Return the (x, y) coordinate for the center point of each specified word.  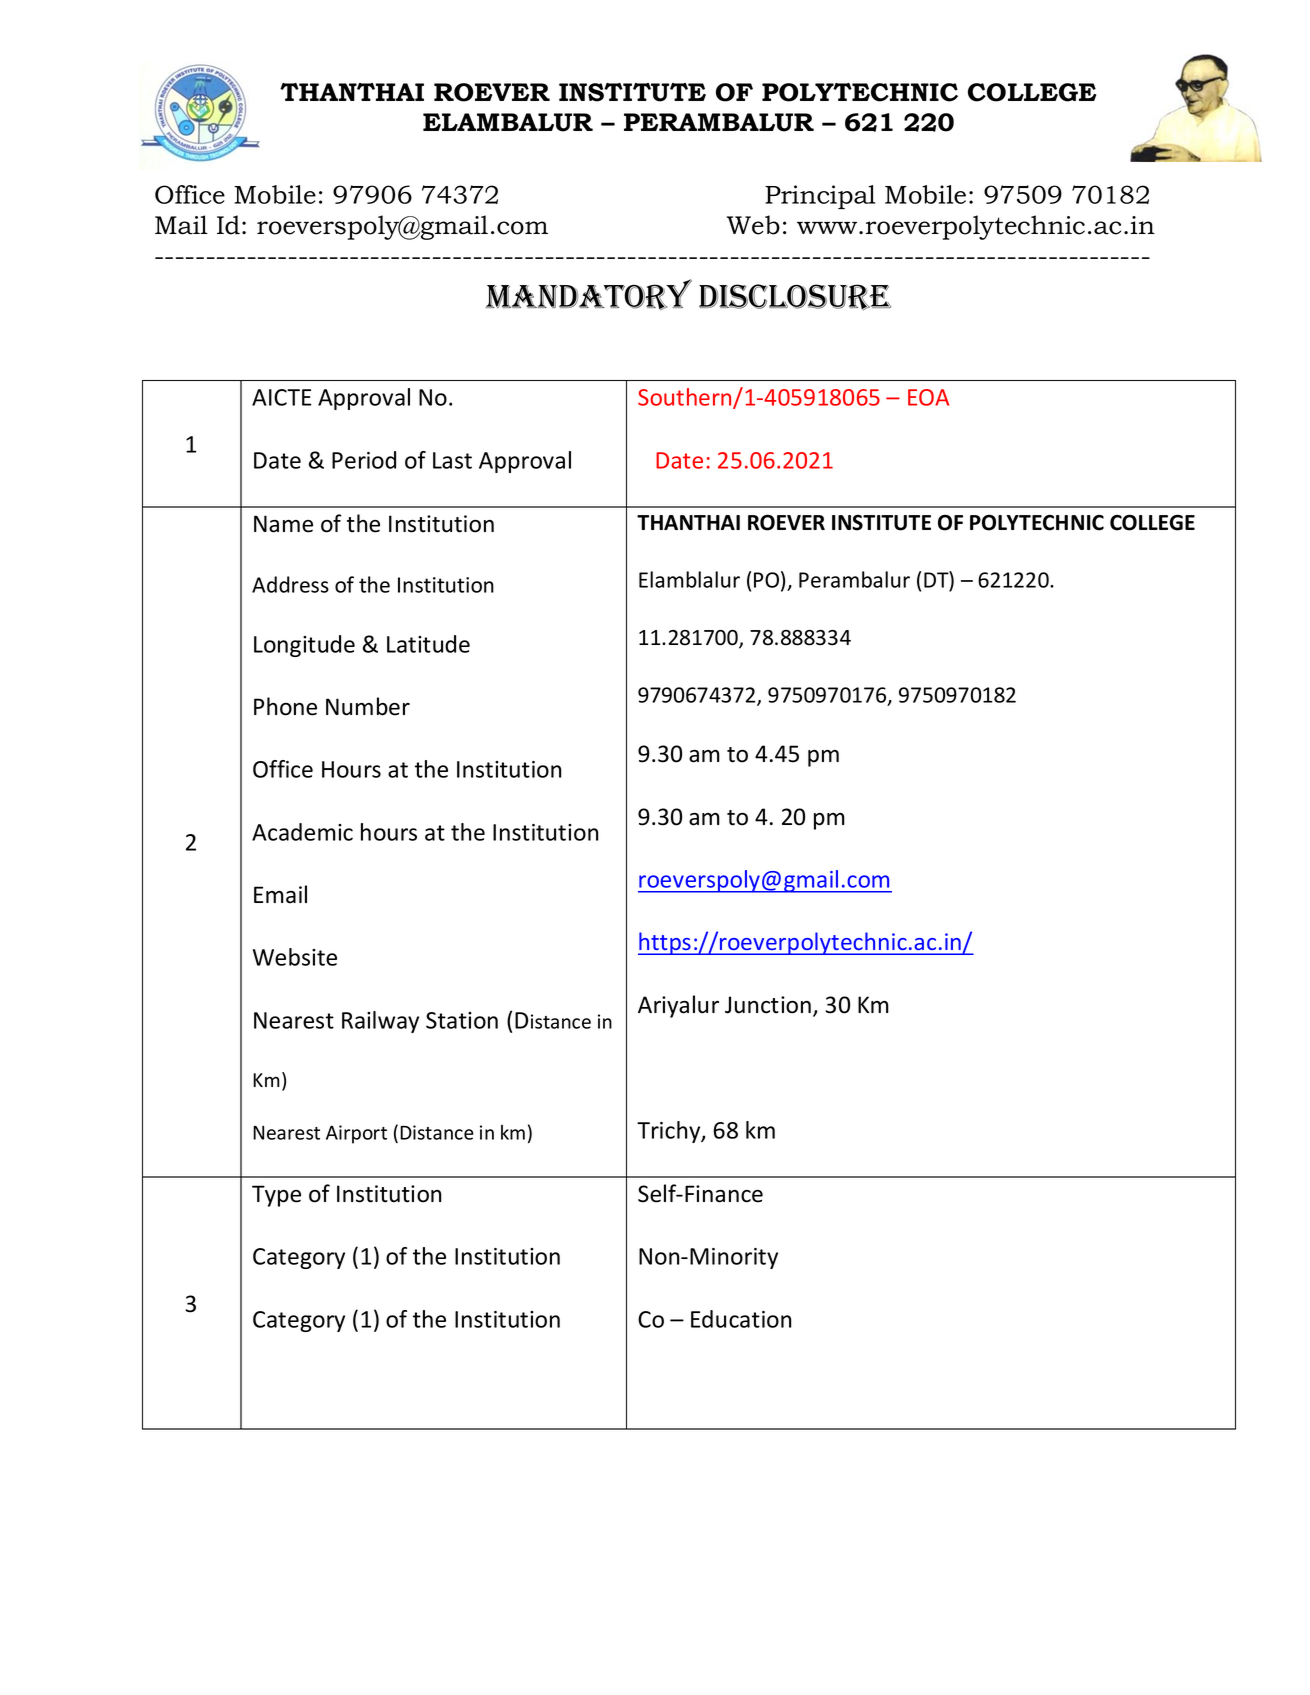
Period (364, 460)
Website (295, 957)
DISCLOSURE (795, 297)
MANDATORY (589, 295)
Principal (820, 197)
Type (276, 1196)
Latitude (428, 644)
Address (290, 584)
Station (462, 1020)
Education (741, 1319)
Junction (768, 1005)
